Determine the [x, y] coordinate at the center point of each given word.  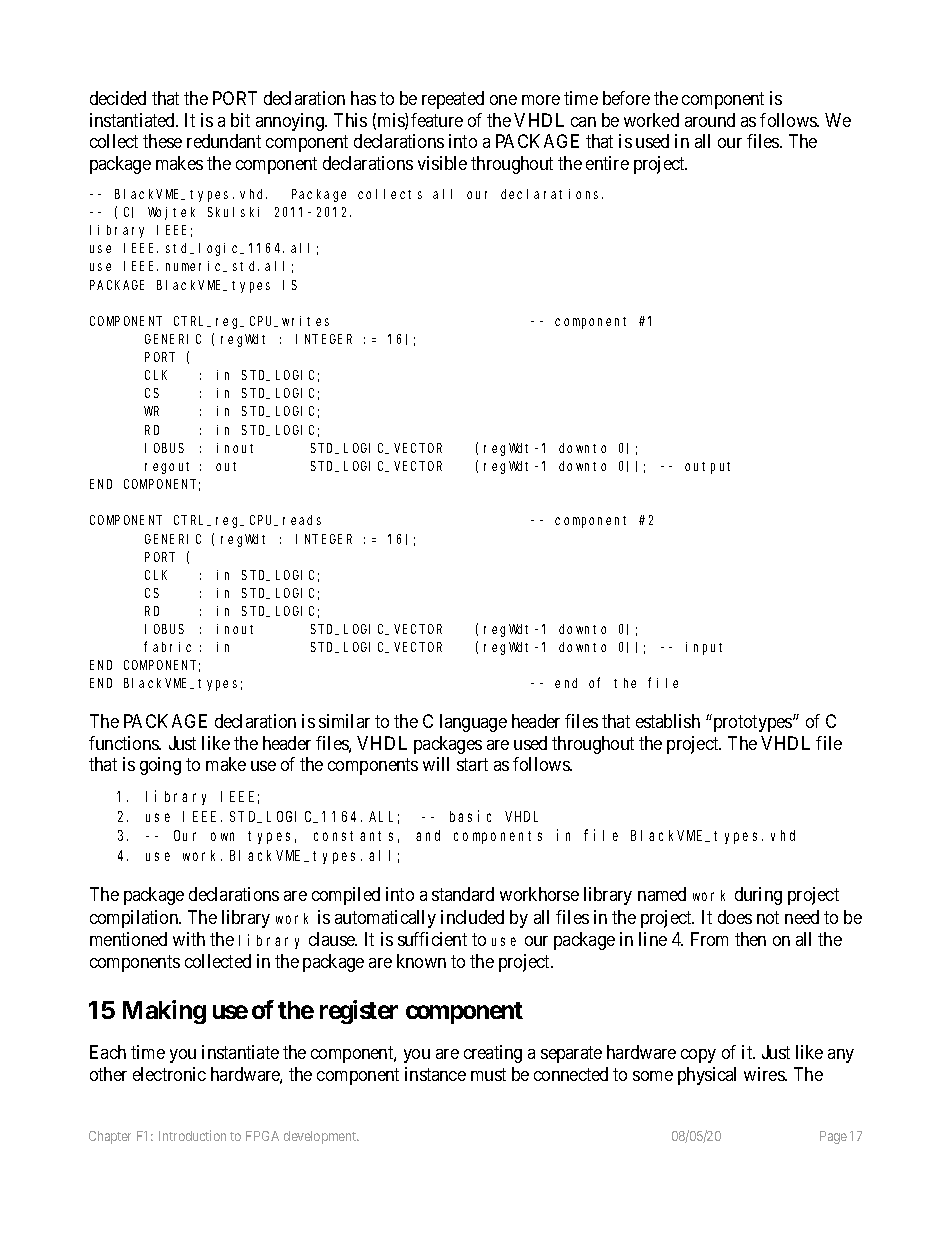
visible [442, 163]
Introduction [192, 1135]
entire [607, 163]
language [473, 723]
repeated [453, 100]
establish [668, 721]
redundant [224, 141]
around [710, 120]
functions [125, 743]
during [758, 896]
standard [463, 894]
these [162, 141]
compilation [135, 919]
